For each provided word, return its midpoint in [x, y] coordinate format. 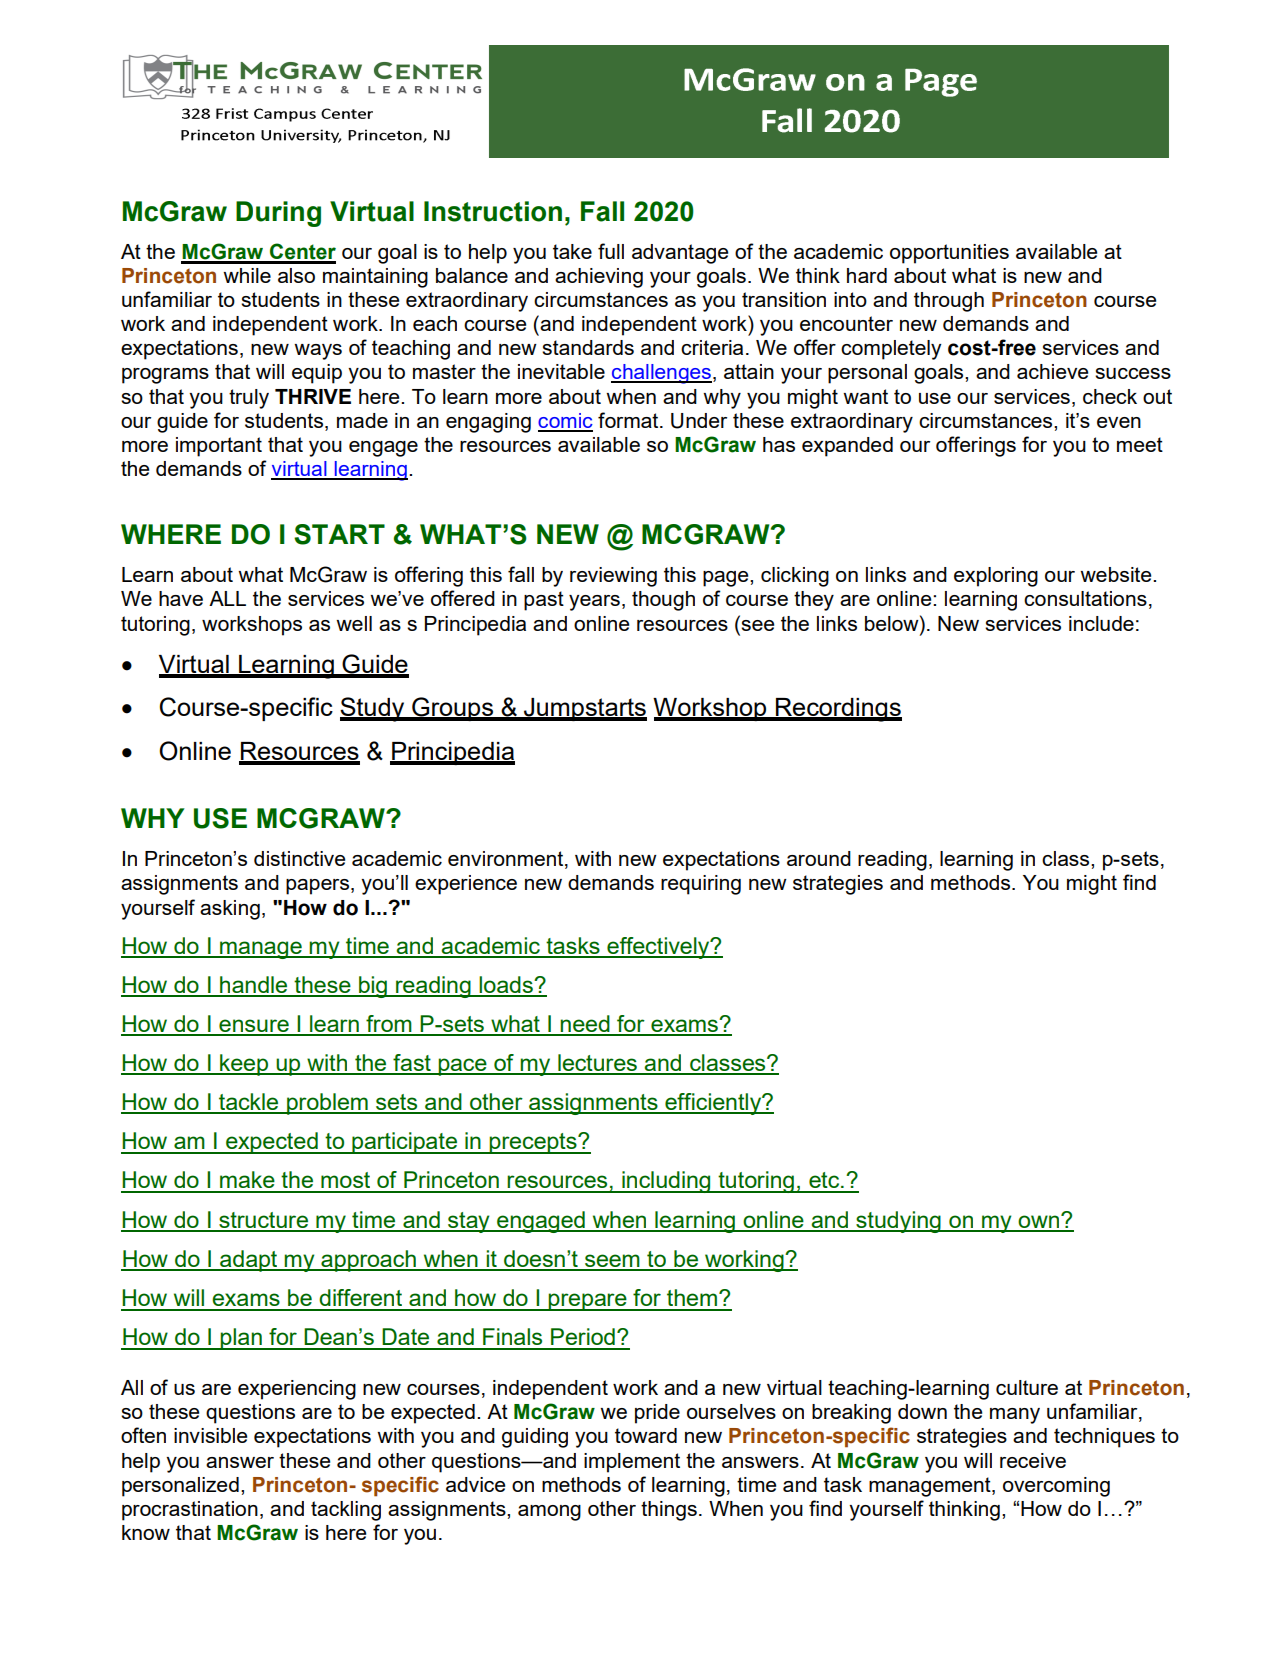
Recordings [838, 710]
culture [1027, 1387]
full [611, 251]
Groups [452, 709]
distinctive [299, 858]
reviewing [613, 577]
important [219, 447]
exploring [996, 577]
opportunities [949, 254]
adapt [249, 1261]
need [585, 1025]
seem [612, 1262]
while [247, 275]
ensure [254, 1027]
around [819, 858]
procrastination [190, 1511]
